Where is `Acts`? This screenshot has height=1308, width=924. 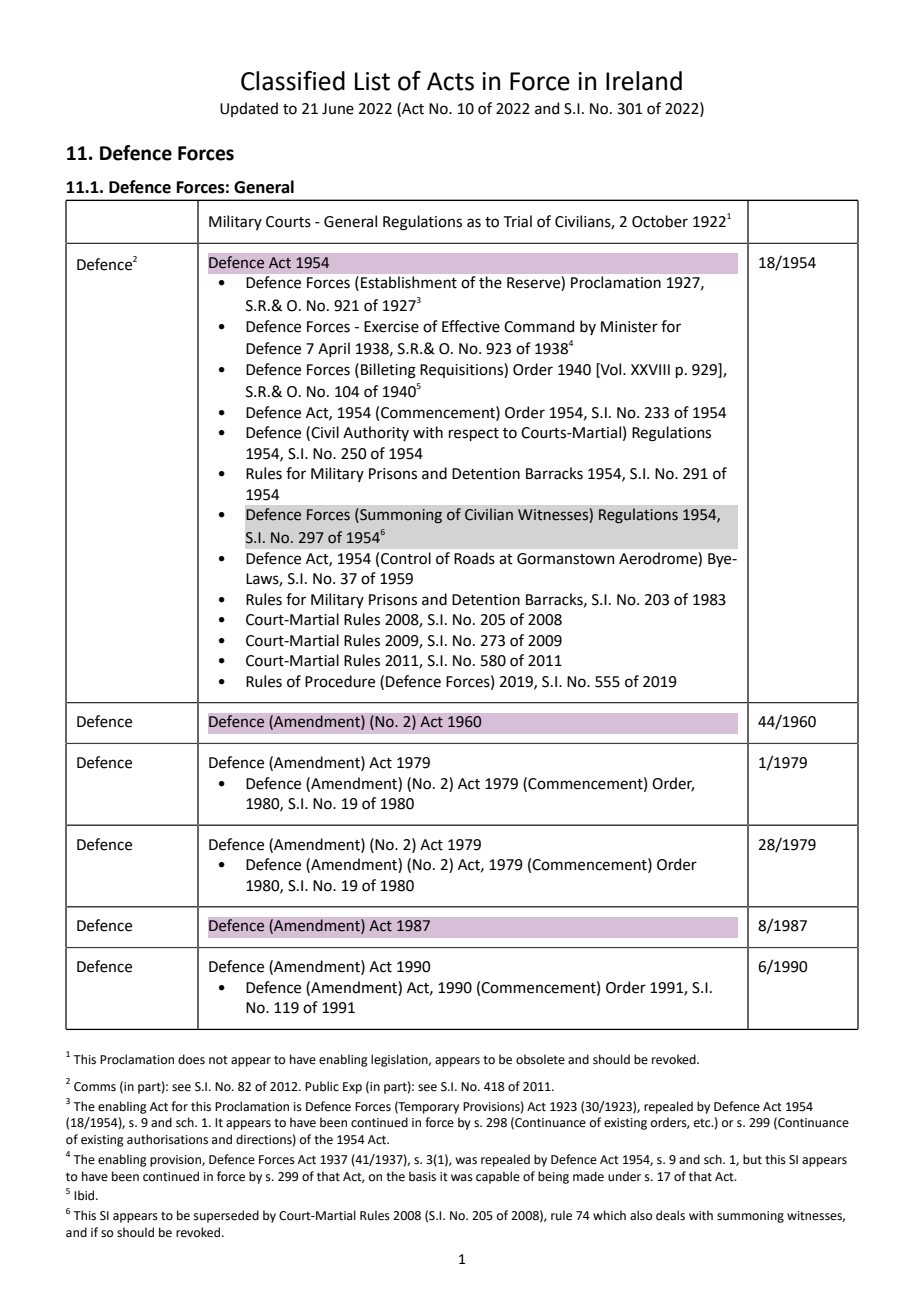
Acts is located at coordinates (450, 81).
